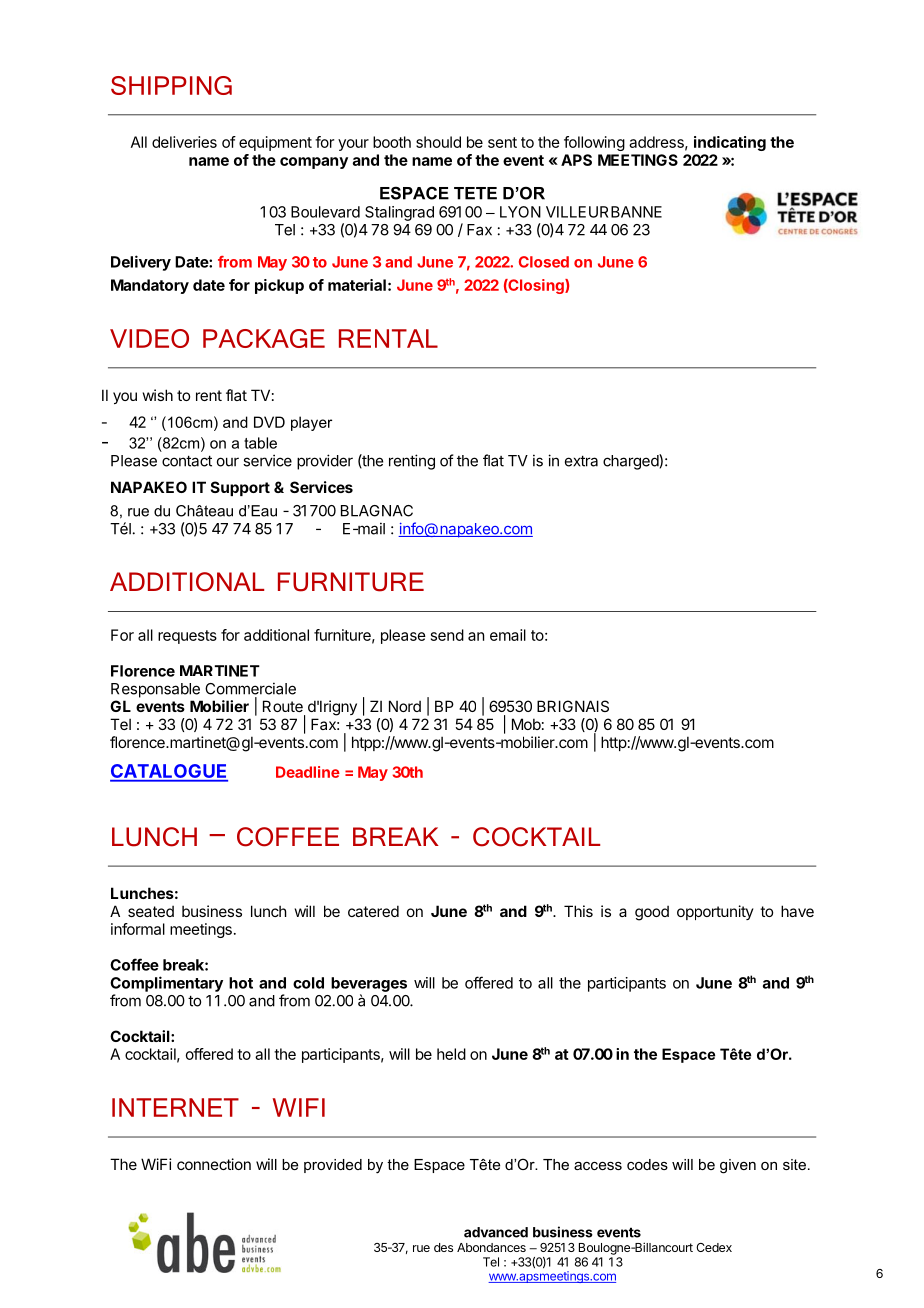 Image resolution: width=924 pixels, height=1308 pixels. I want to click on indicating, so click(730, 143).
